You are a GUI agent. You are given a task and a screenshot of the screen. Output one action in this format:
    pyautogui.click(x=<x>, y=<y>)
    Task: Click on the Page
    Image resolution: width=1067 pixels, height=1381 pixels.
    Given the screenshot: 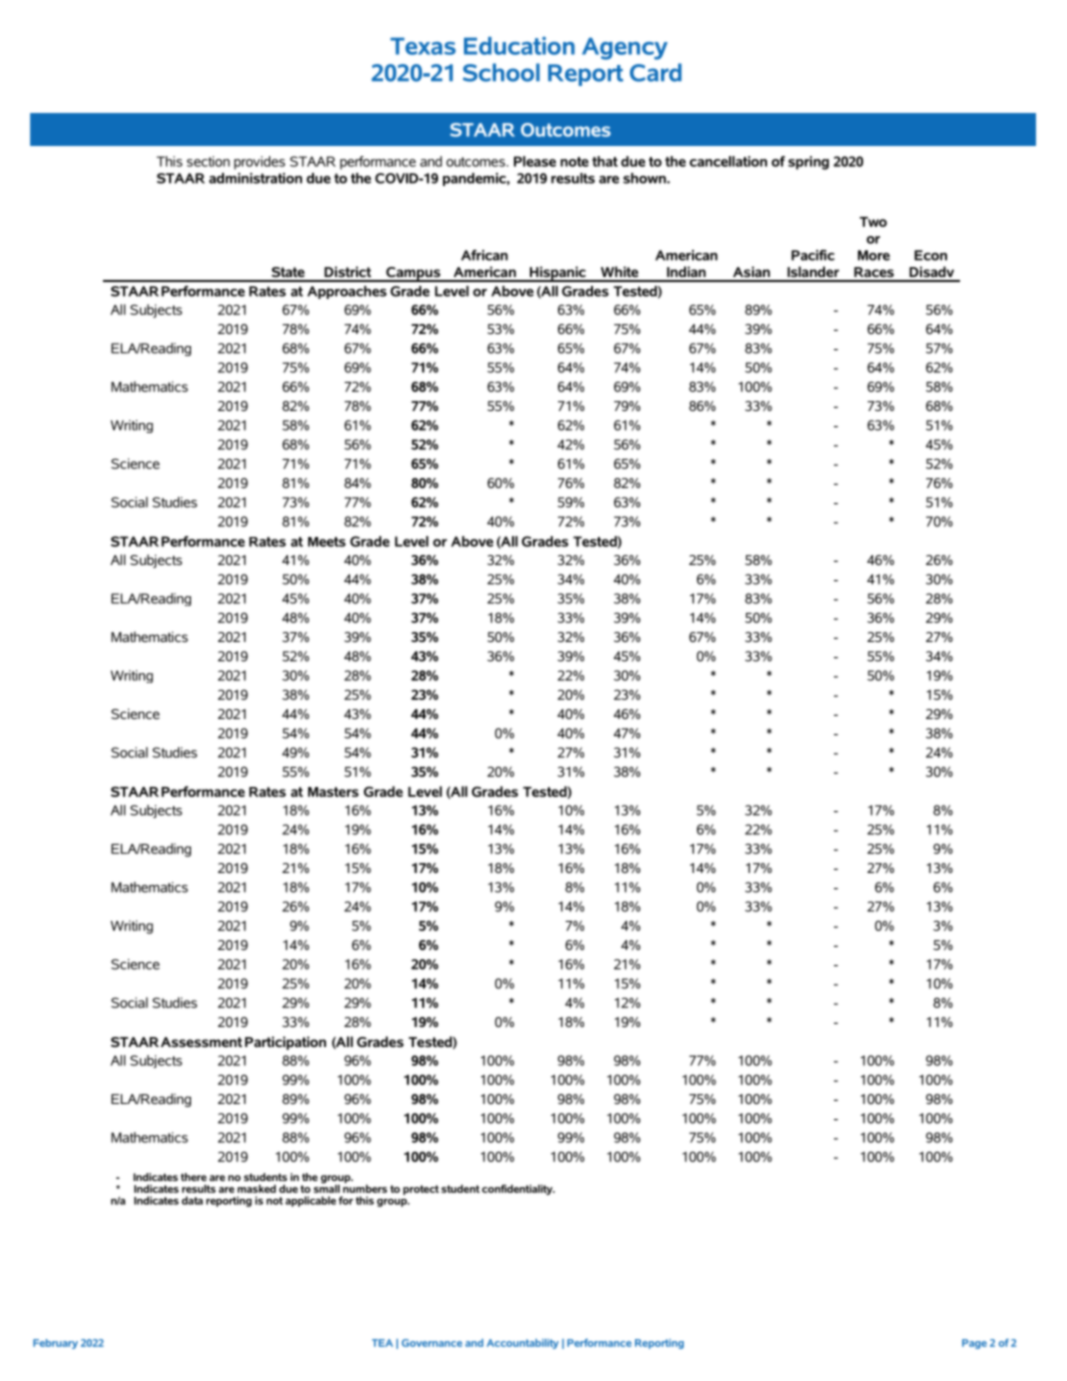 What is the action you would take?
    pyautogui.click(x=974, y=1344)
